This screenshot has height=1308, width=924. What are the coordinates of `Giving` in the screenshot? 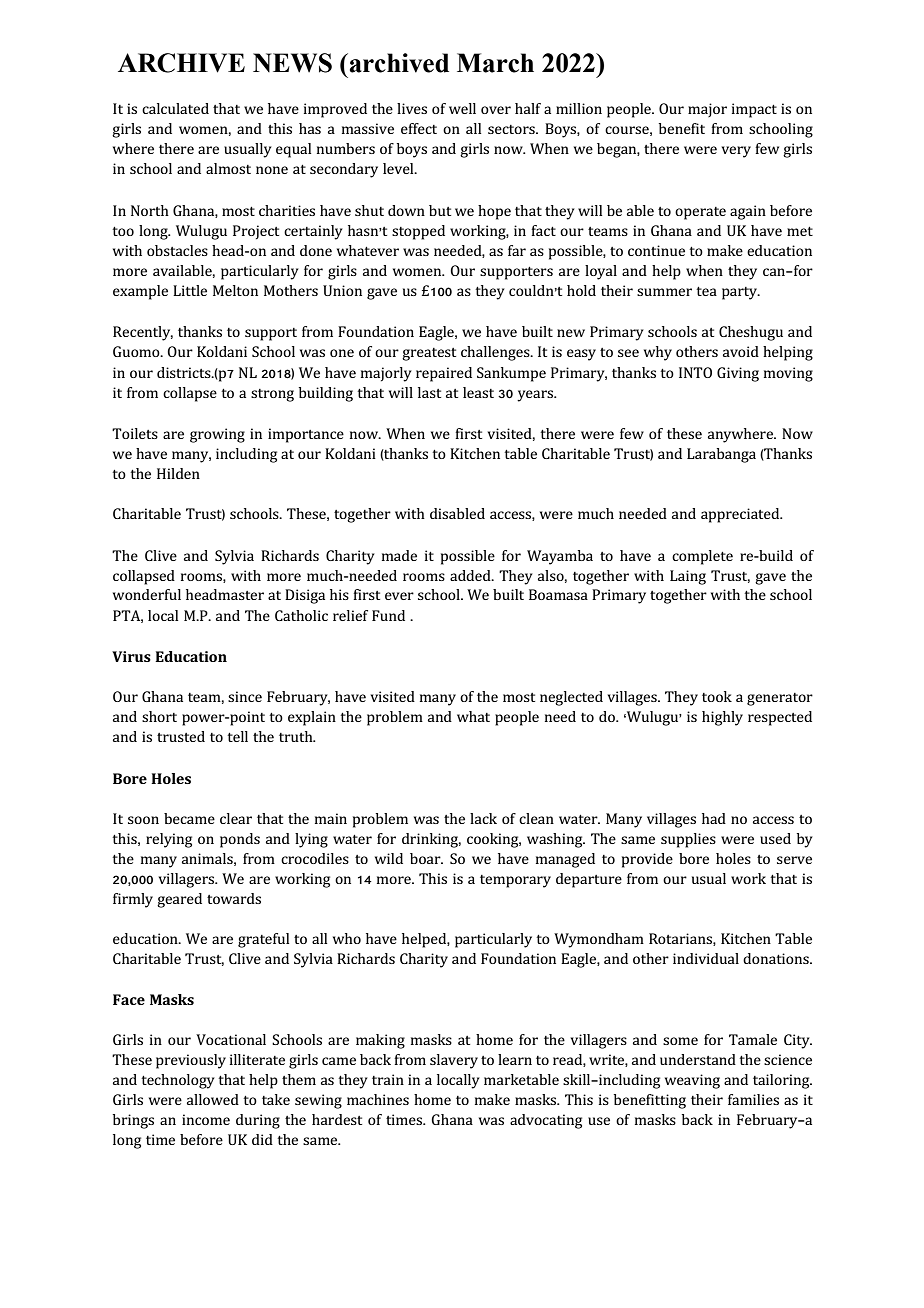 It's located at (738, 374).
